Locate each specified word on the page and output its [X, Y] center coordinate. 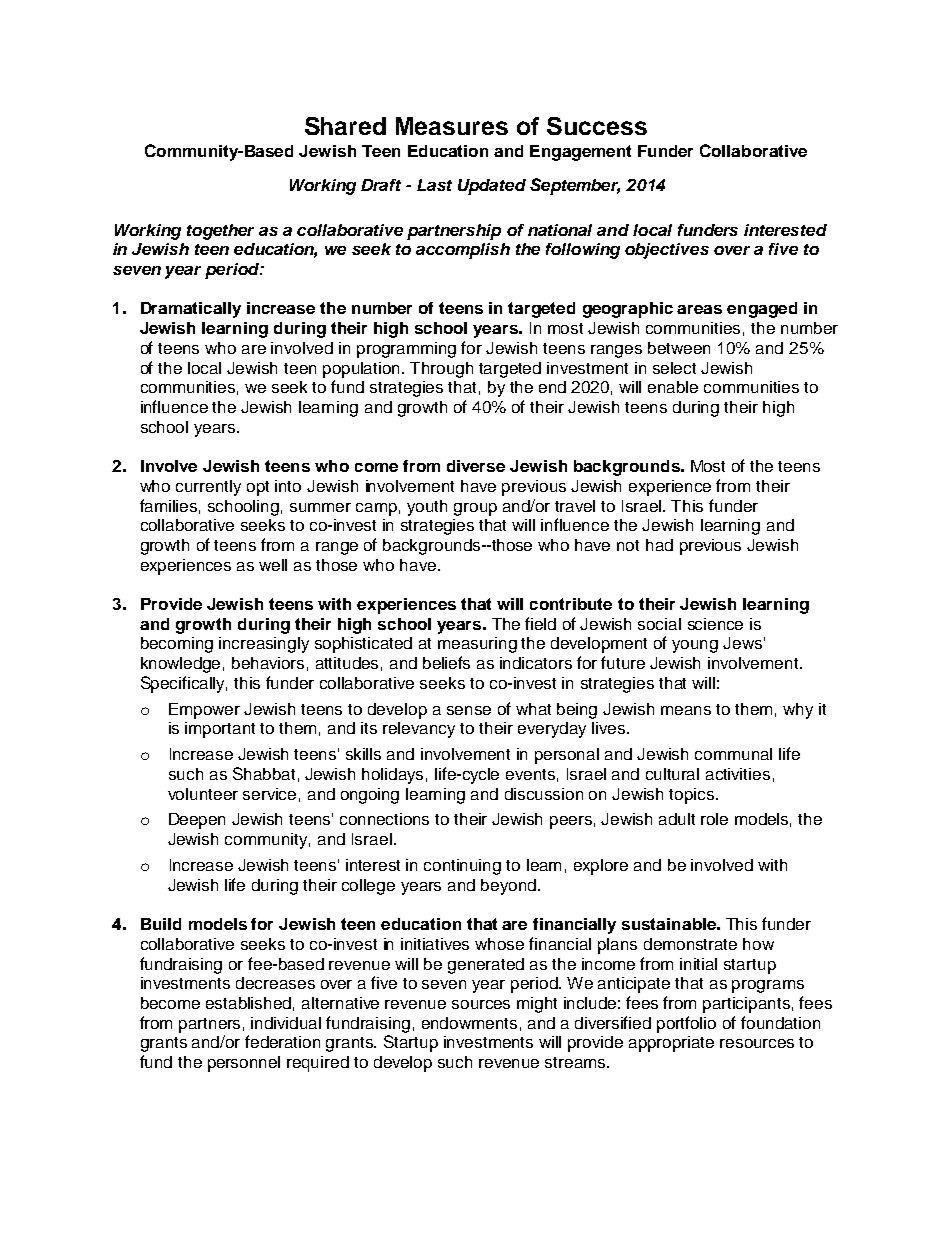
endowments [469, 1023]
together [220, 232]
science [715, 624]
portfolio [686, 1024]
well [273, 565]
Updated [492, 187]
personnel [244, 1064]
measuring [477, 645]
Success [597, 126]
